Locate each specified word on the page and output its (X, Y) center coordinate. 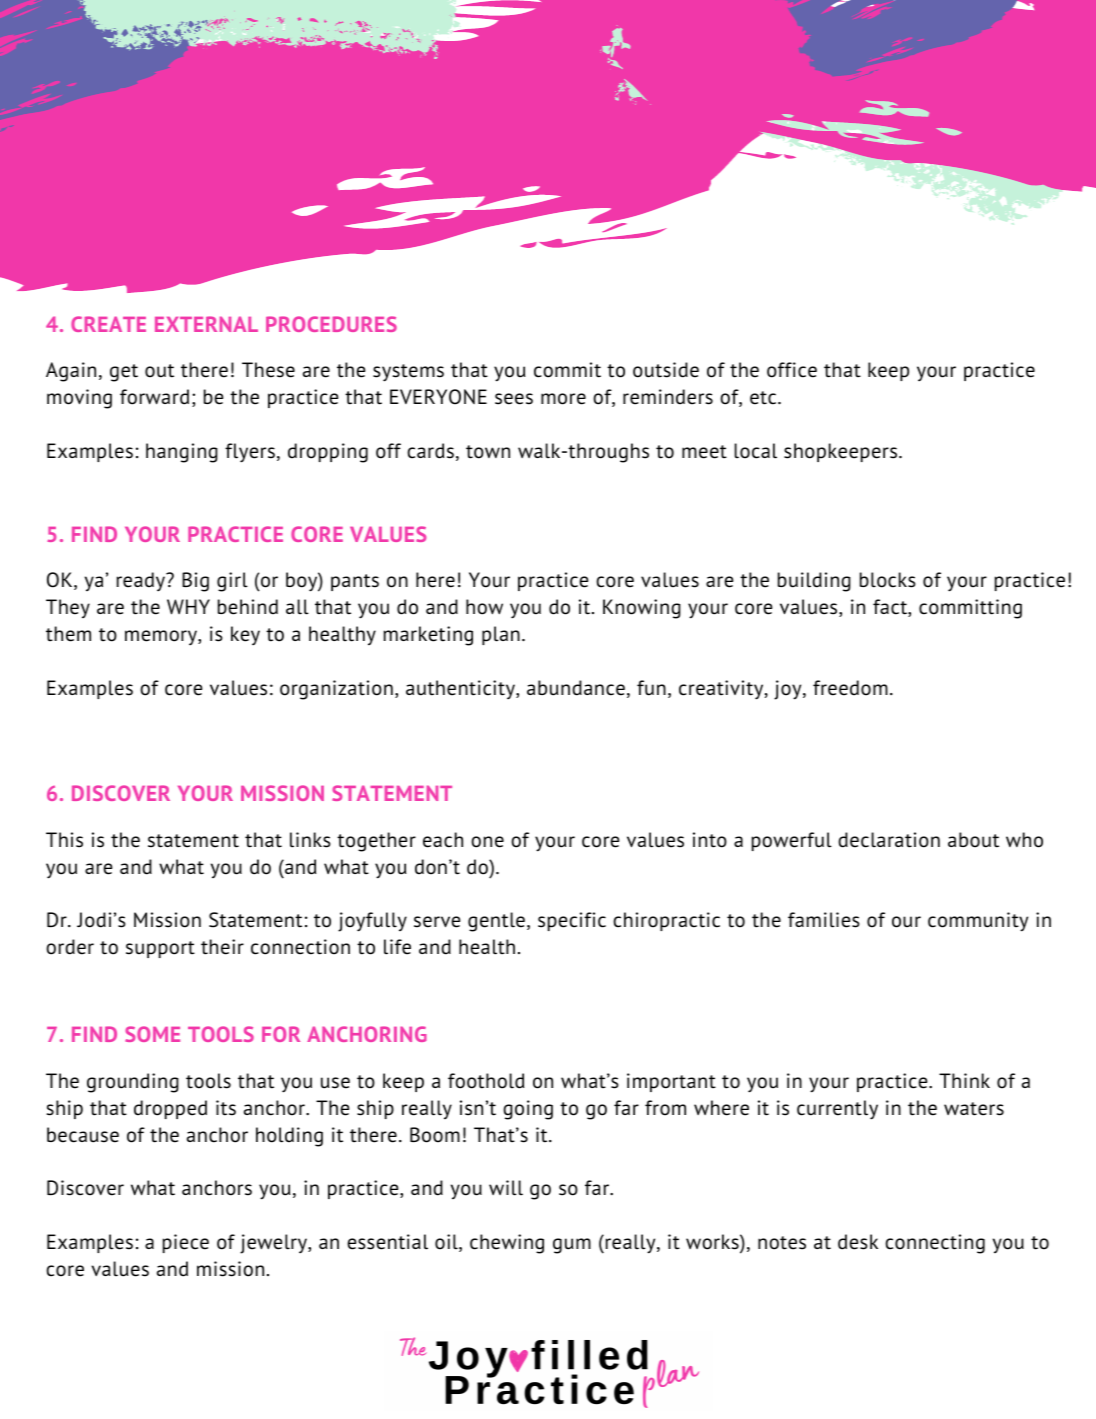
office (792, 370)
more (563, 399)
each (443, 840)
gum (572, 1246)
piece (186, 1243)
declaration (889, 840)
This (64, 840)
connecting (935, 1244)
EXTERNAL (206, 324)
